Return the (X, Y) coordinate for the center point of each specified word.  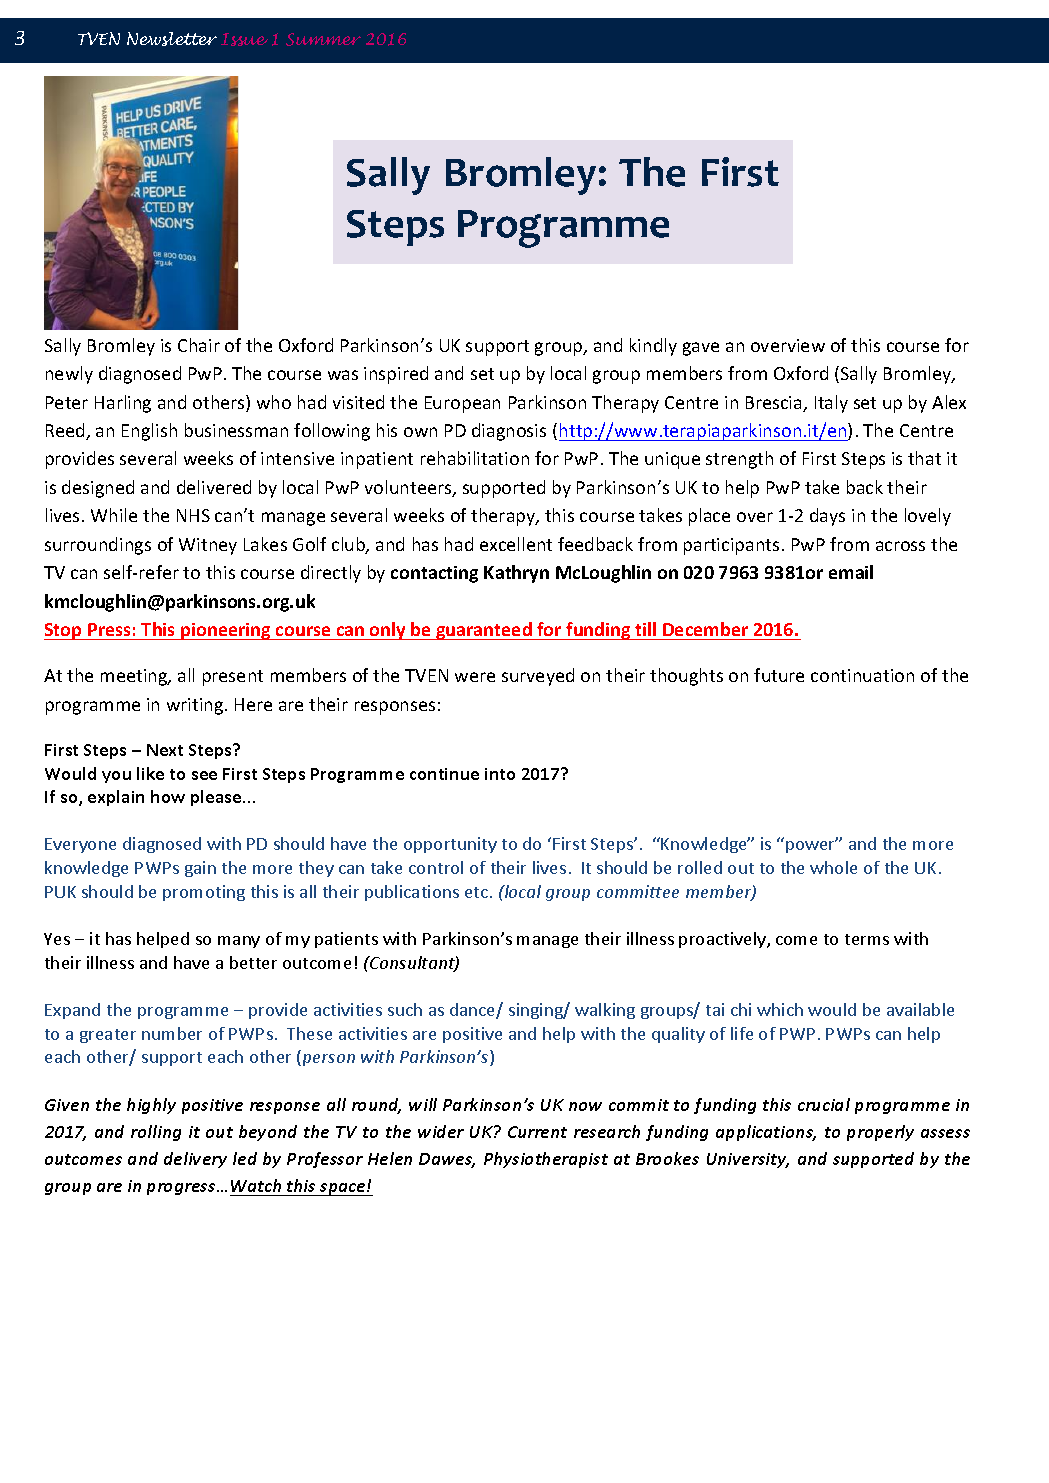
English (149, 432)
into (500, 774)
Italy (831, 404)
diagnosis (509, 432)
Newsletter (172, 39)
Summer (323, 39)
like (150, 773)
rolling (156, 1133)
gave (701, 349)
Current (537, 1132)
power (812, 846)
